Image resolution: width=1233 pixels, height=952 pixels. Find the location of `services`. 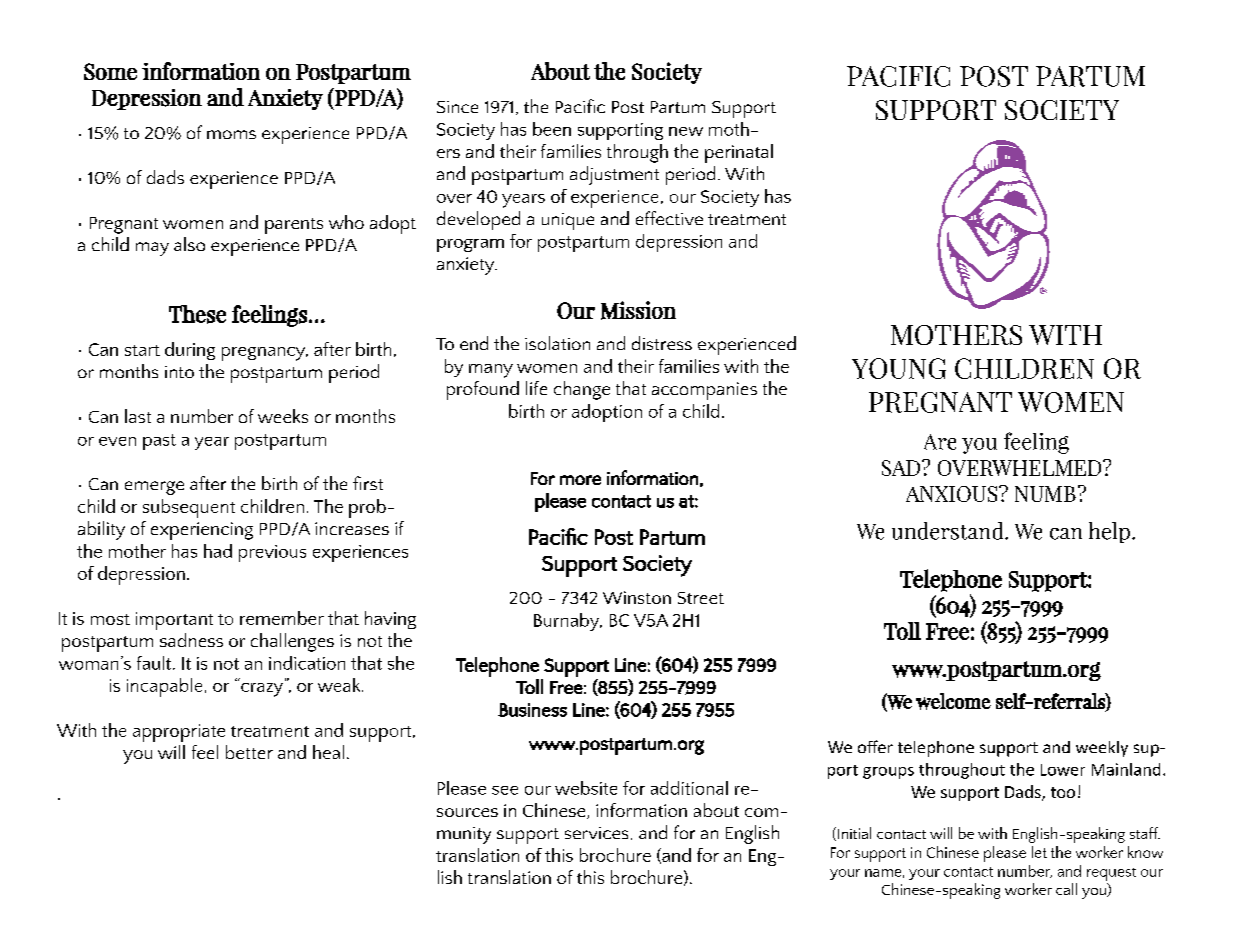

services is located at coordinates (596, 833).
